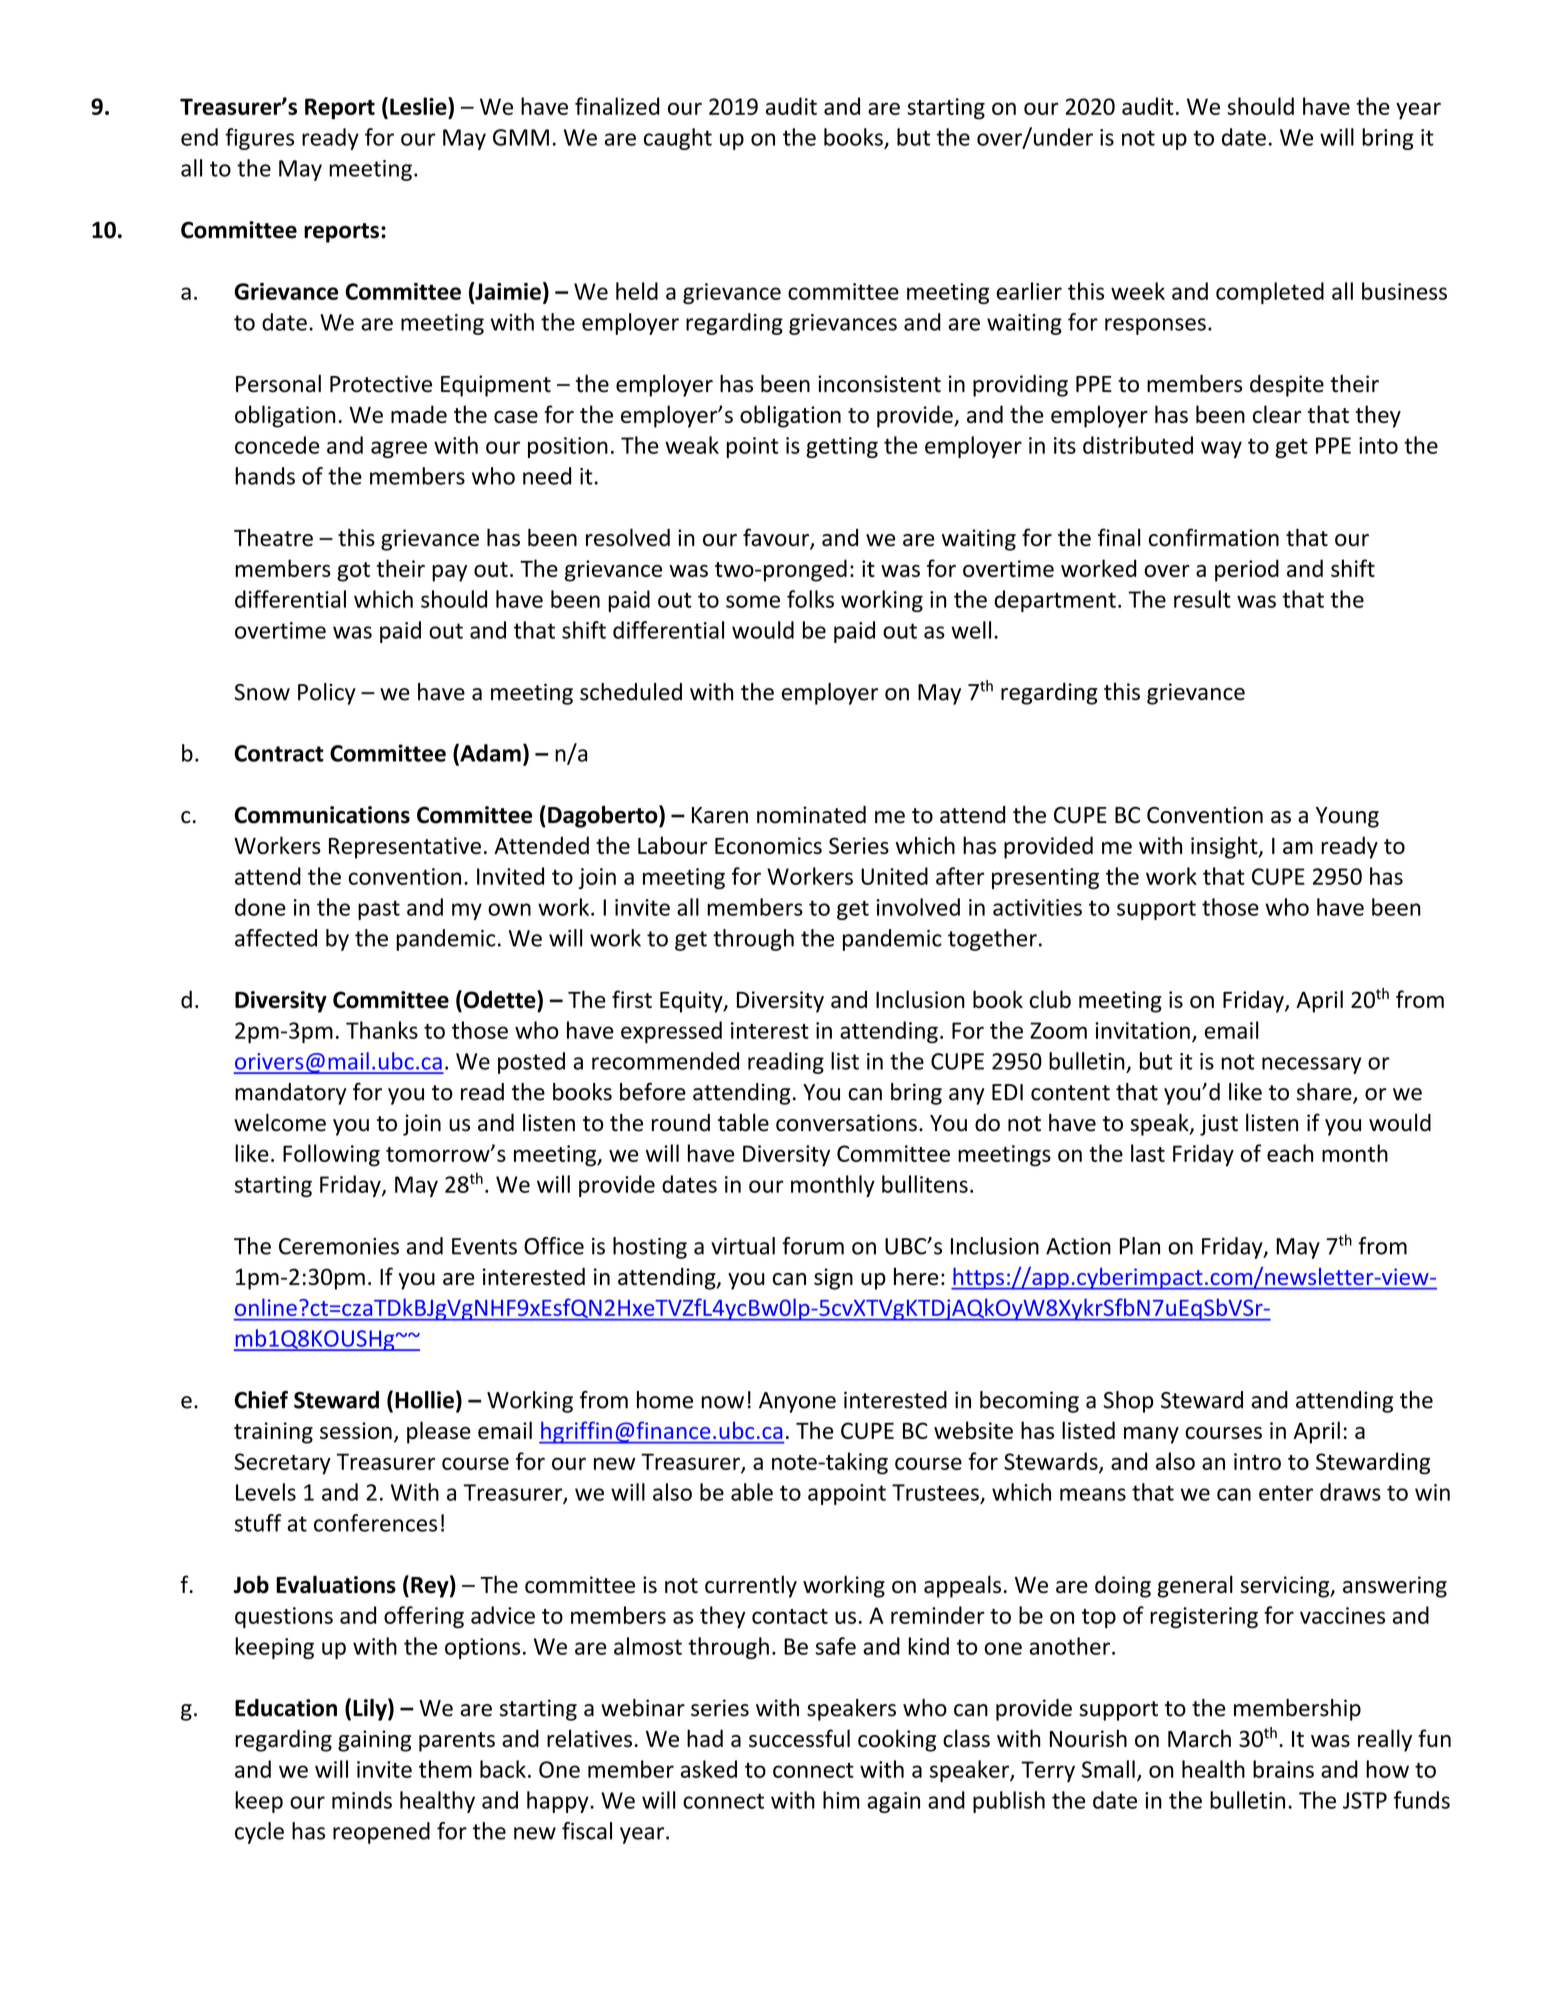 This page has height=1998, width=1544. I want to click on involved, so click(918, 907).
